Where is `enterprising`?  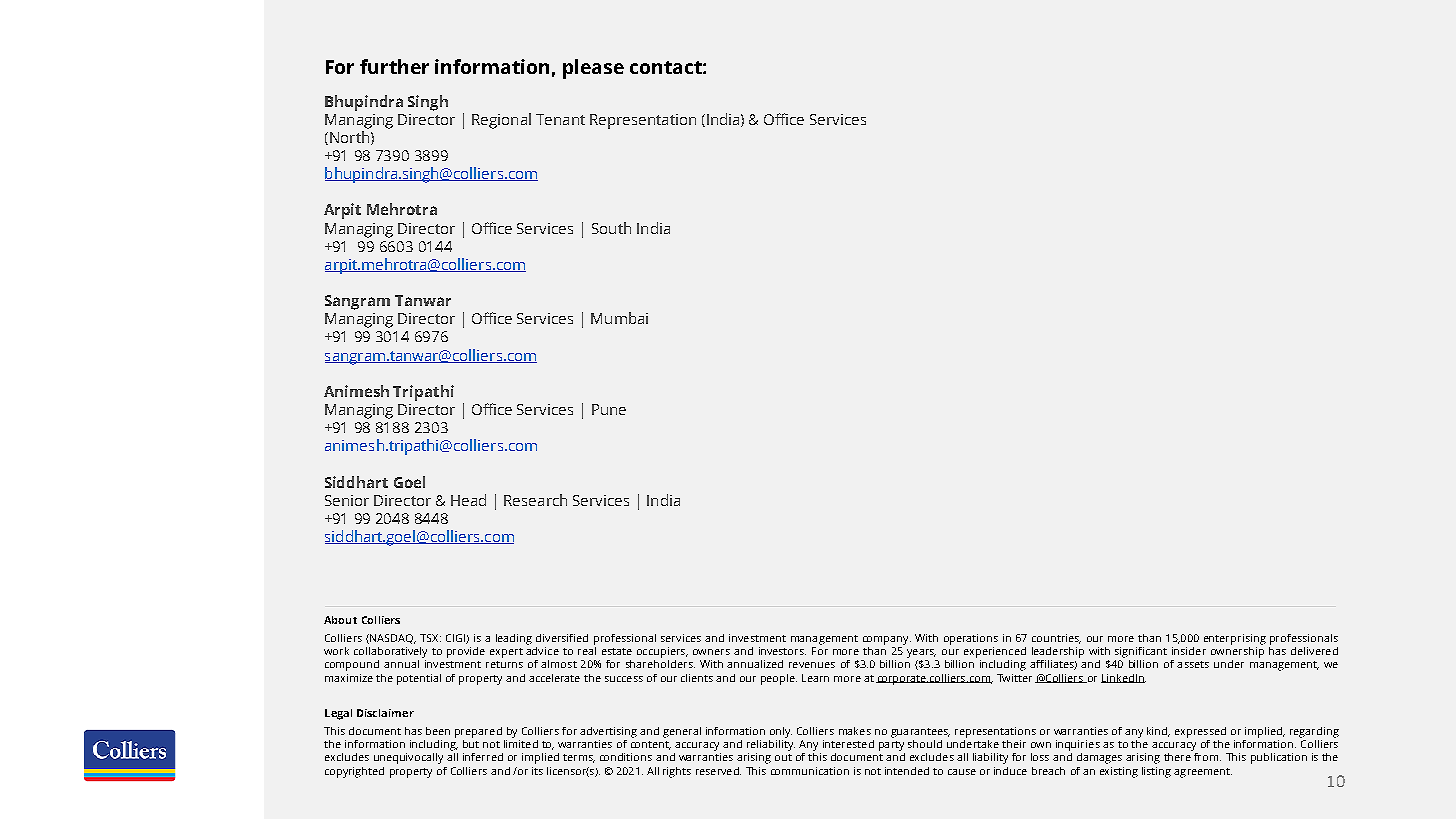 enterprising is located at coordinates (1235, 639).
